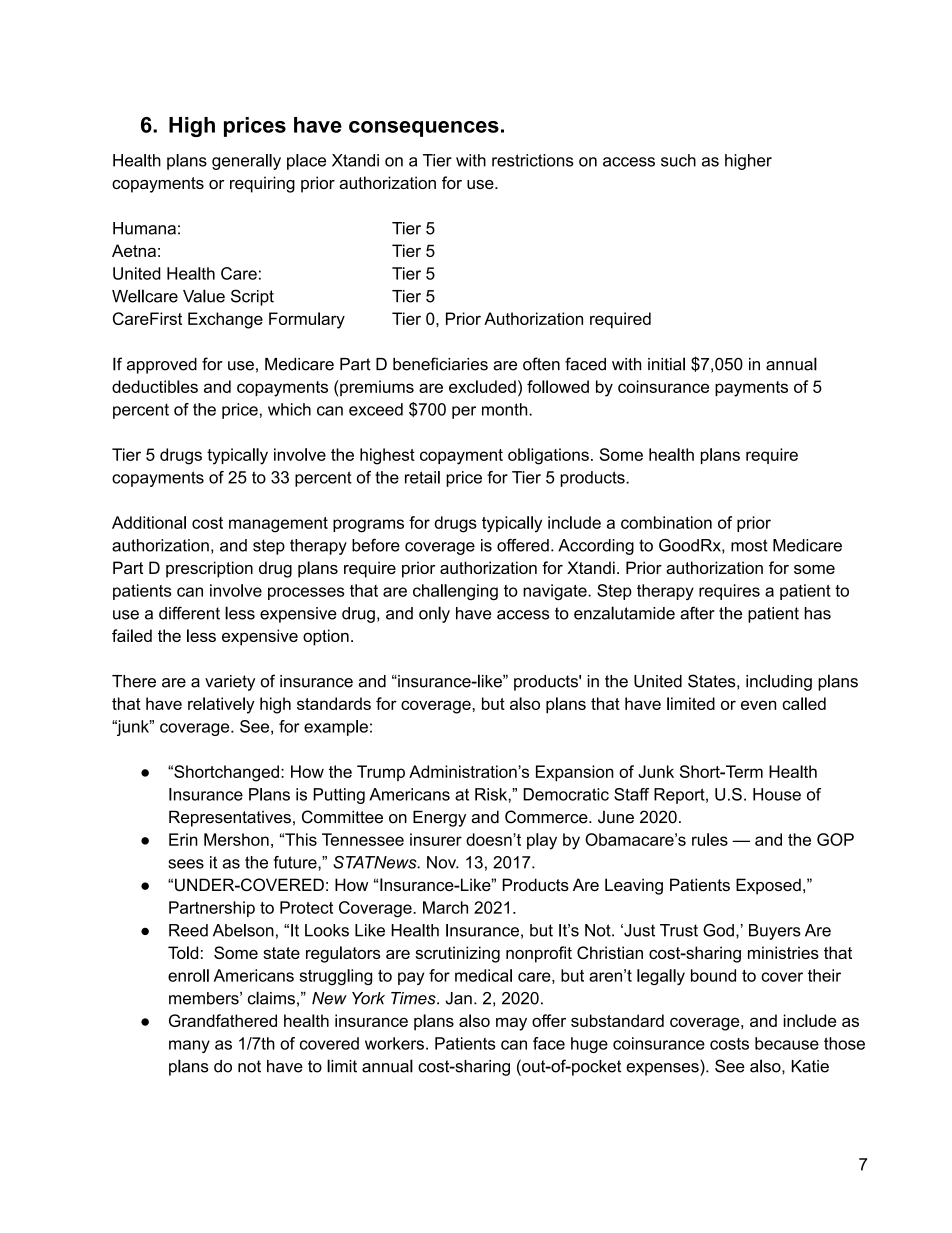 The image size is (952, 1233). I want to click on generally, so click(246, 162).
